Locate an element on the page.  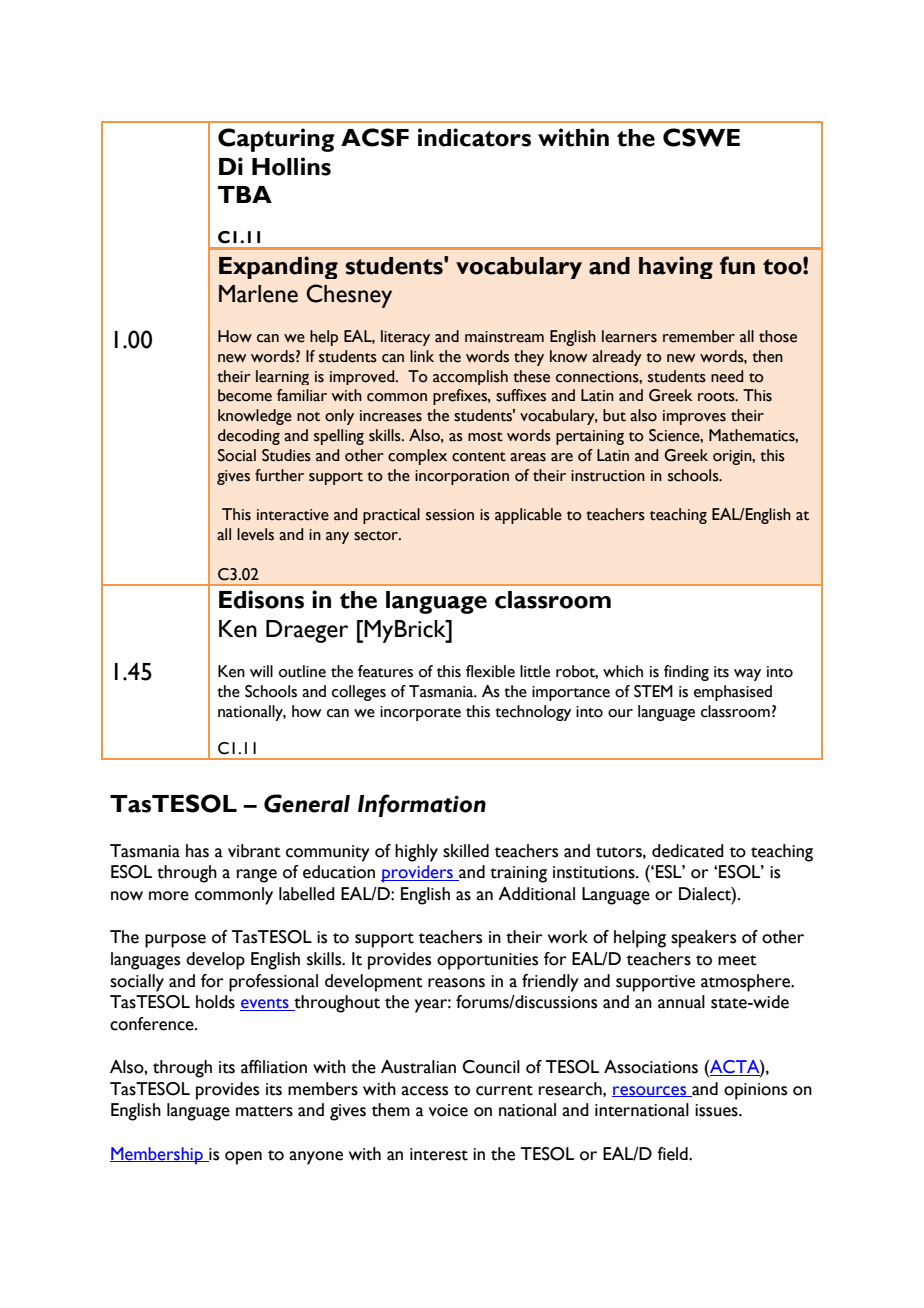
open is located at coordinates (243, 1158).
